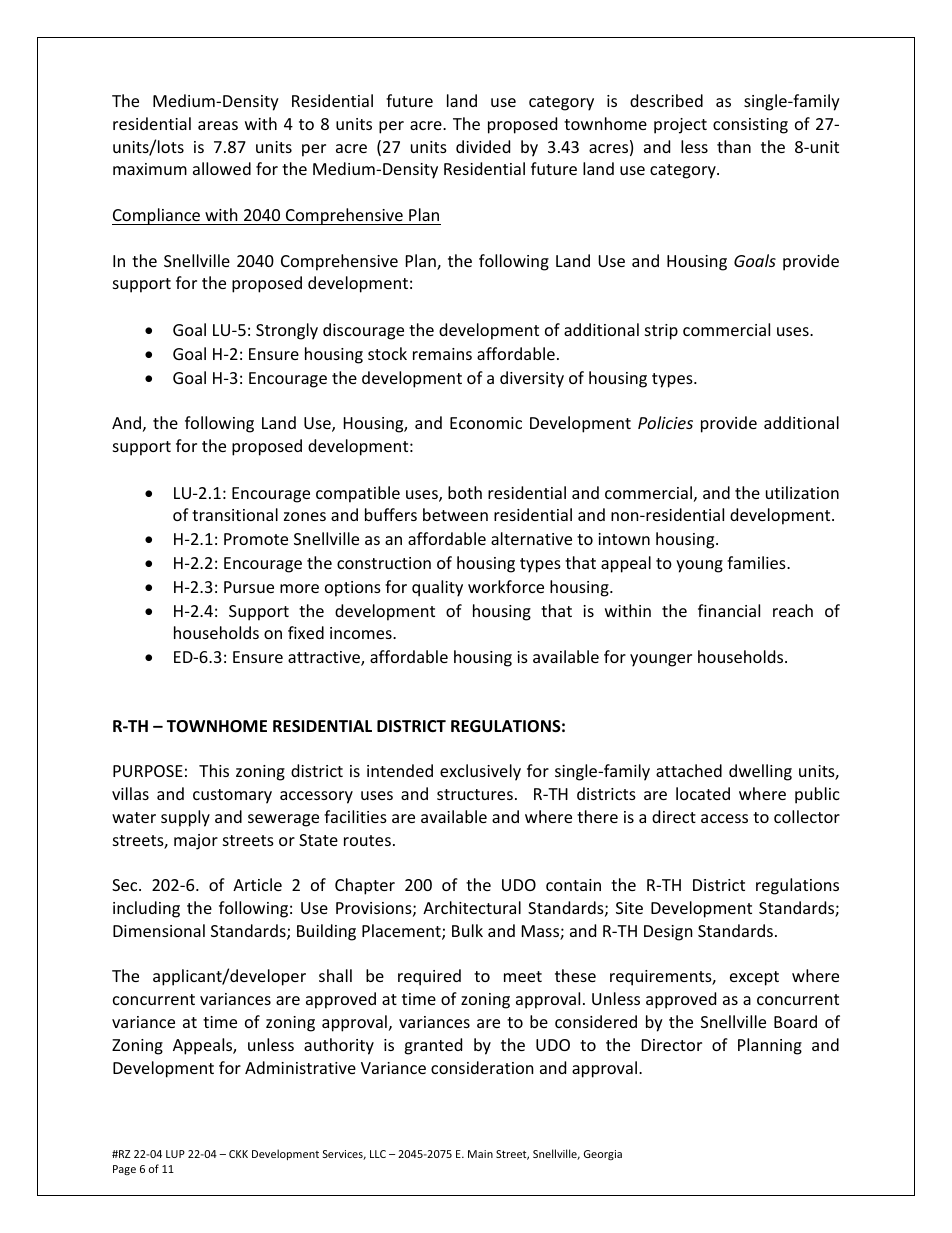  Describe the element at coordinates (802, 492) in the screenshot. I see `utilization` at that location.
